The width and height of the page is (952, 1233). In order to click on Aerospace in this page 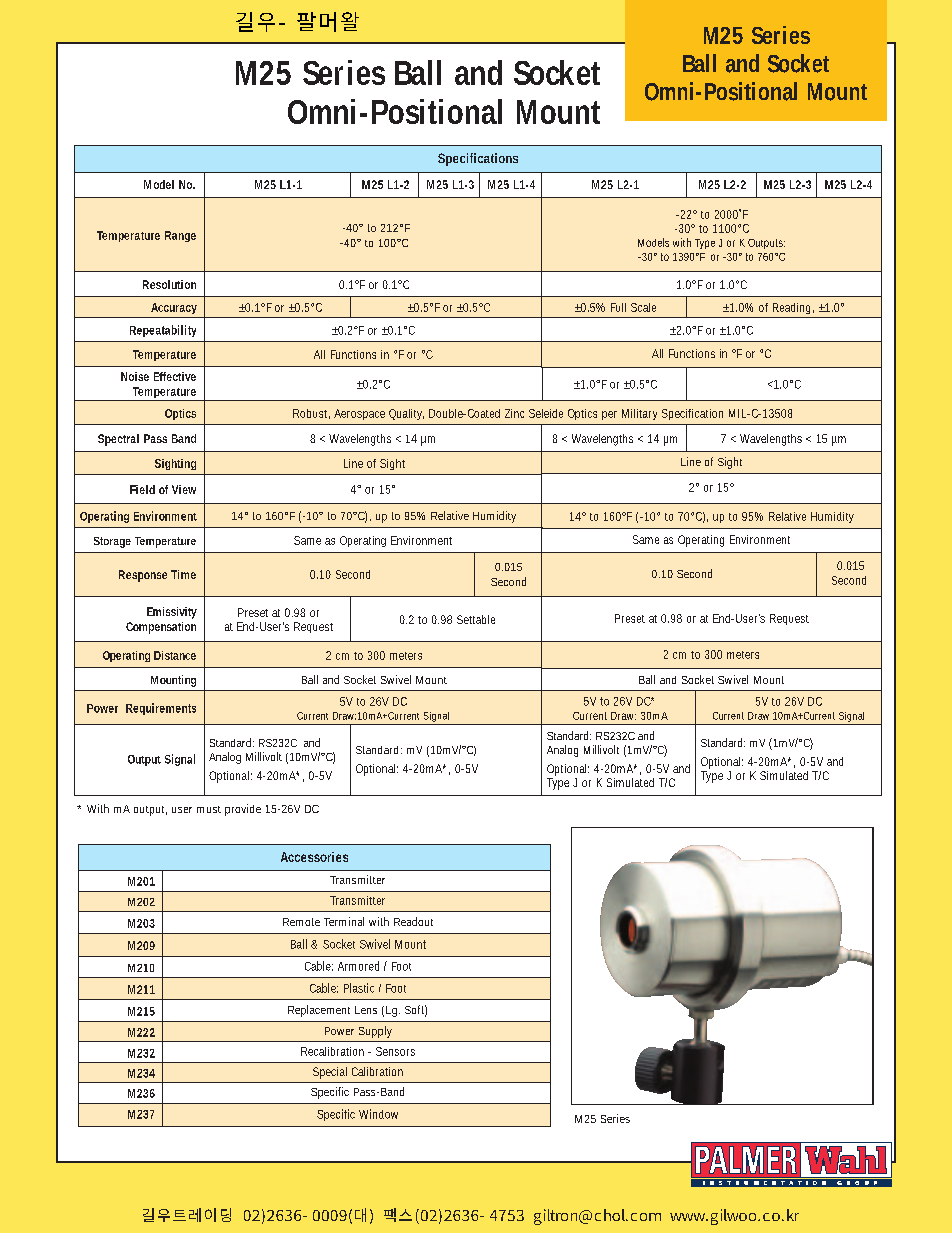, I will do `click(359, 414)`.
